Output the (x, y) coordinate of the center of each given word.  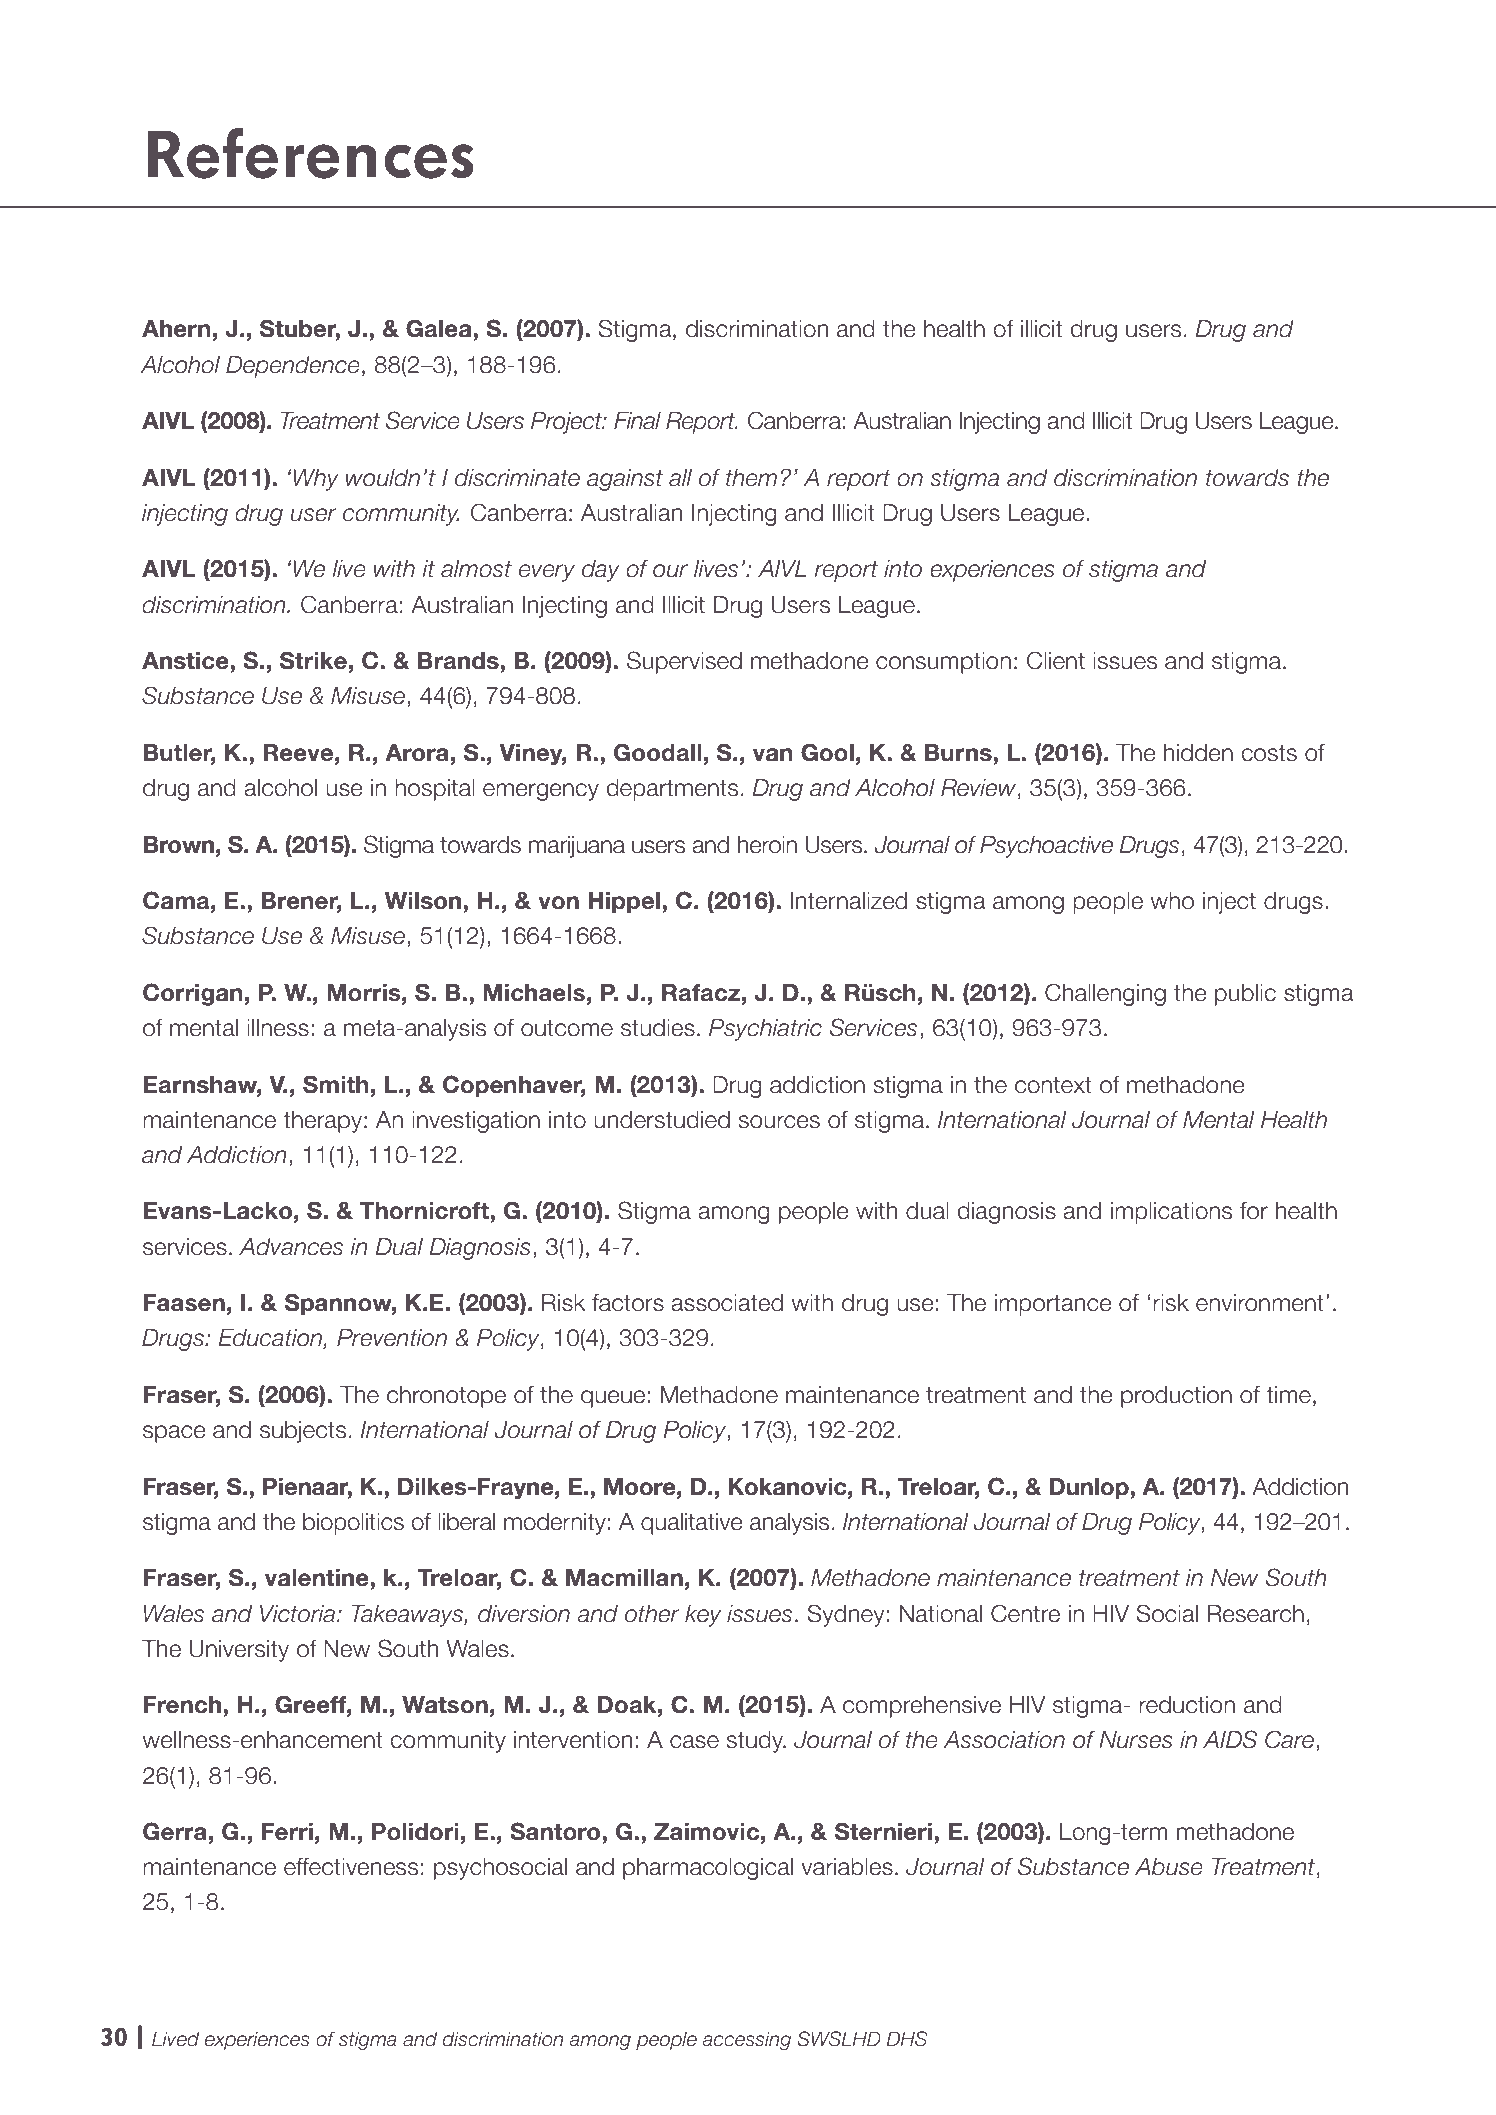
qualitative (692, 1524)
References (311, 153)
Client (1056, 660)
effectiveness (351, 1867)
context (1053, 1085)
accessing (746, 2040)
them (751, 478)
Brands (459, 661)
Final (637, 421)
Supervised (684, 662)
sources (779, 1122)
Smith (336, 1084)
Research (1256, 1614)
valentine (318, 1578)
